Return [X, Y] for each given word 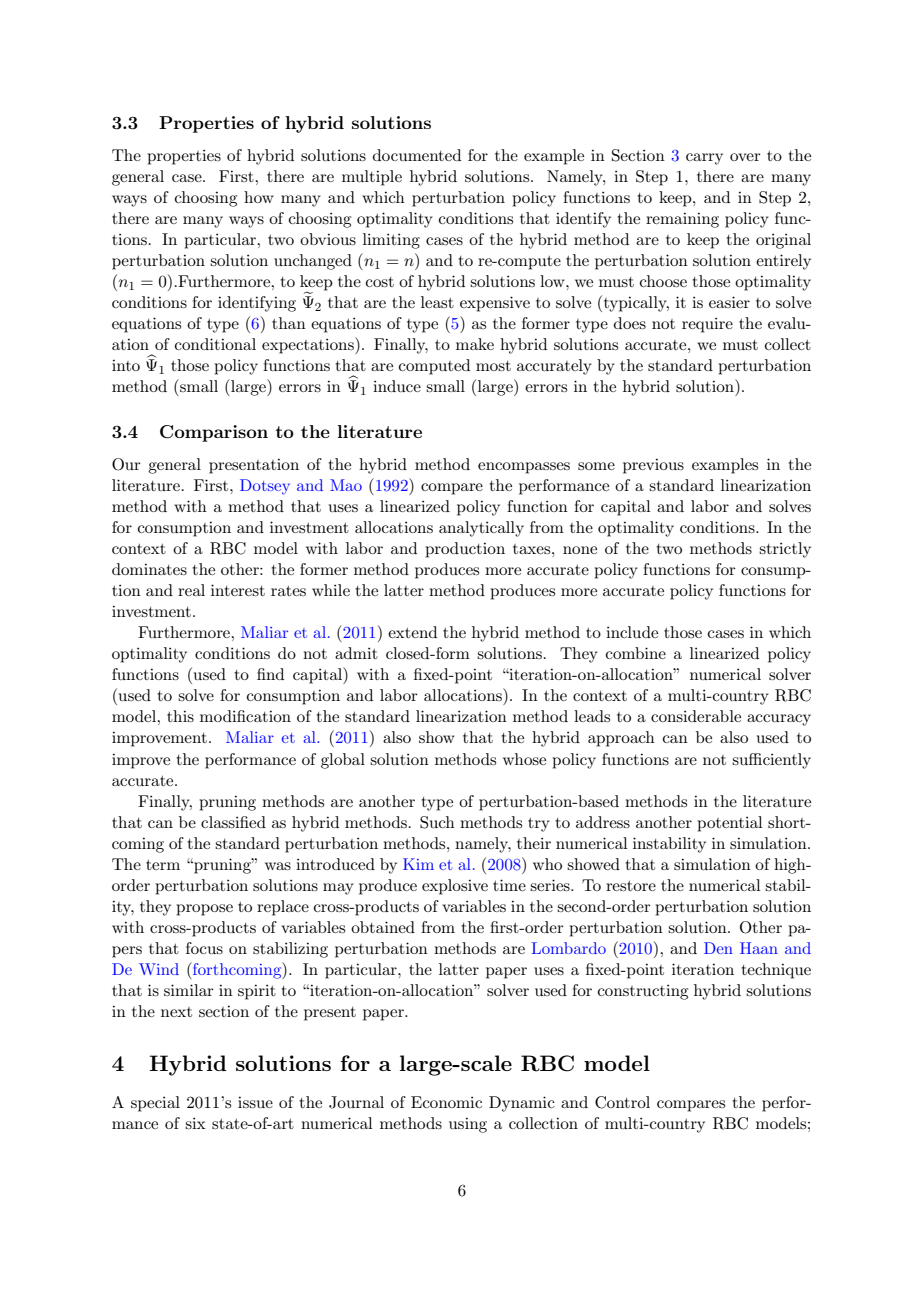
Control [622, 1102]
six [195, 1123]
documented [417, 155]
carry [704, 159]
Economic [446, 1102]
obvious [328, 239]
